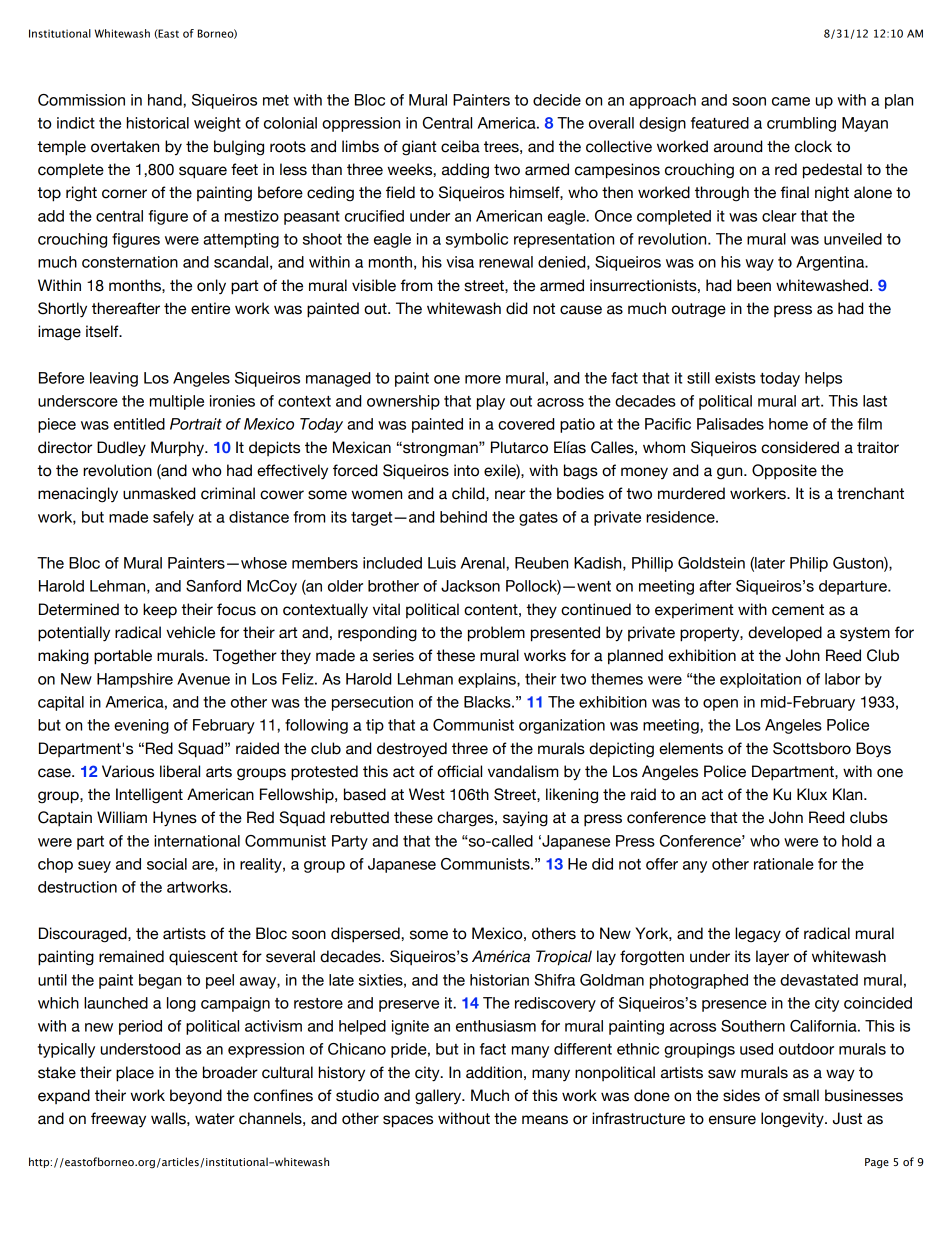  Describe the element at coordinates (125, 146) in the page. I see `overtaken` at that location.
